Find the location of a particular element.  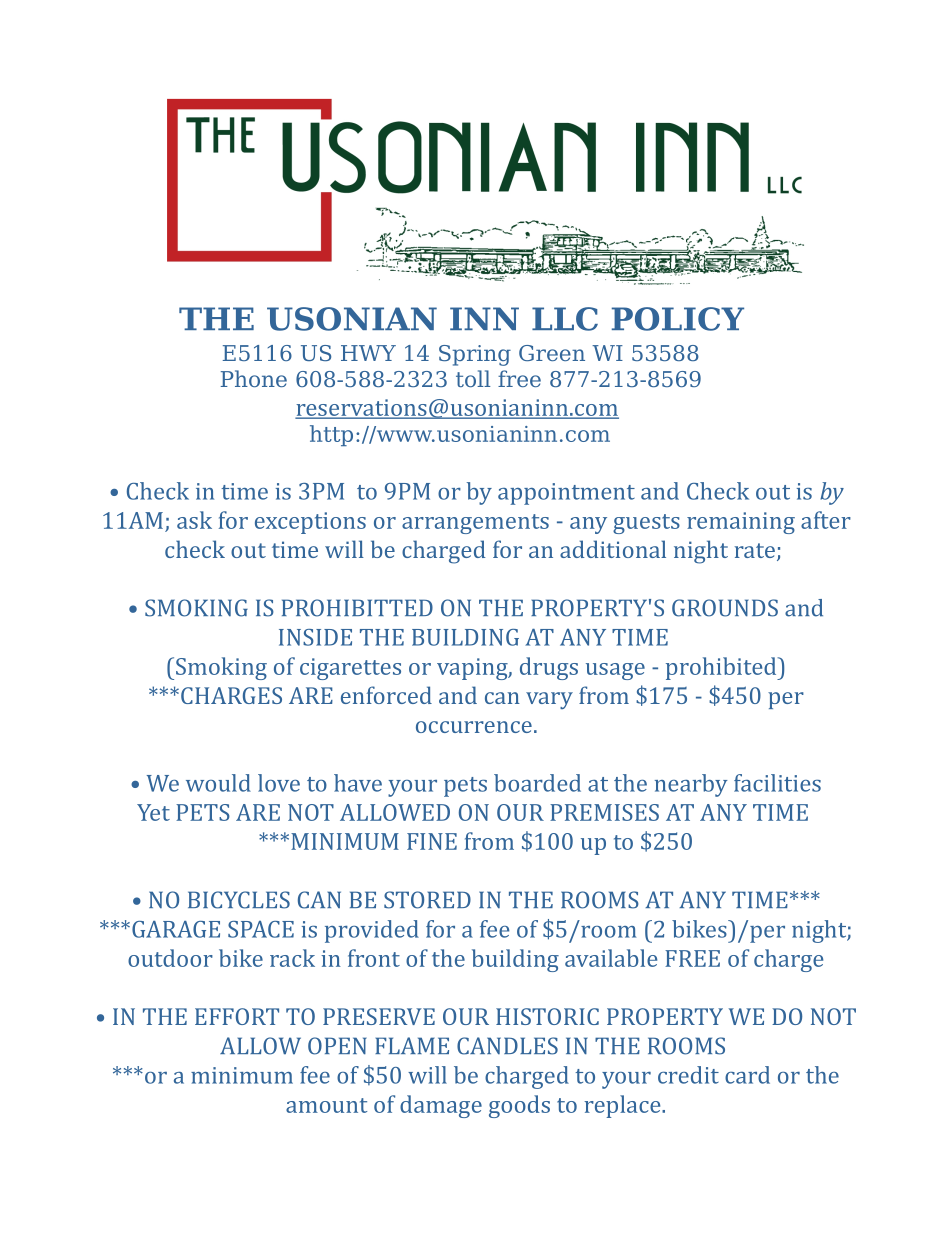

prohibited is located at coordinates (722, 668).
